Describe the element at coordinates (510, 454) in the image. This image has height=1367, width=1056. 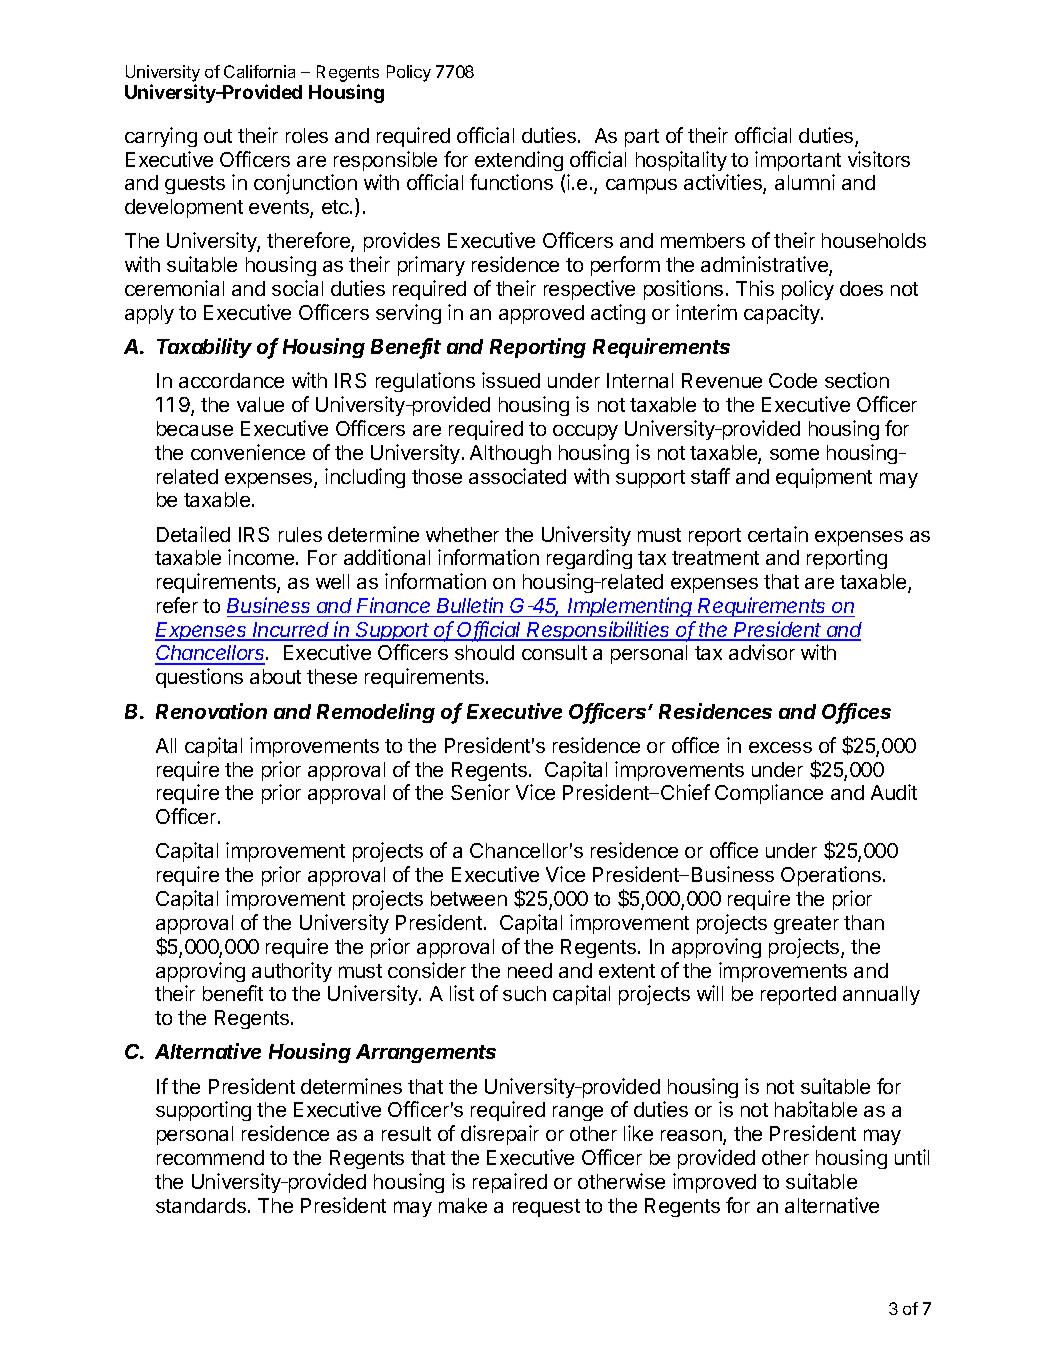
I see `Although` at that location.
